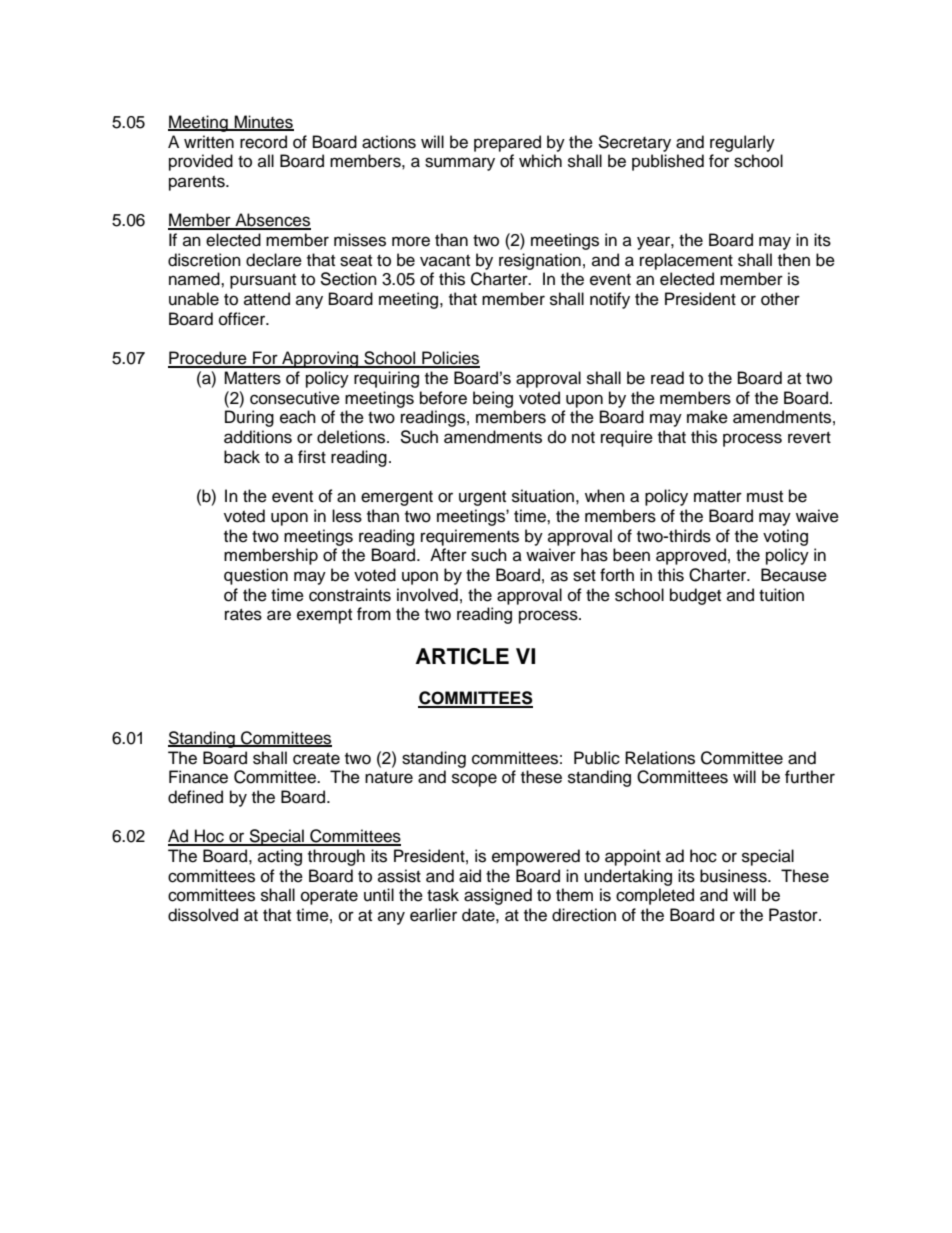  What do you see at coordinates (263, 142) in the screenshot?
I see `record` at bounding box center [263, 142].
